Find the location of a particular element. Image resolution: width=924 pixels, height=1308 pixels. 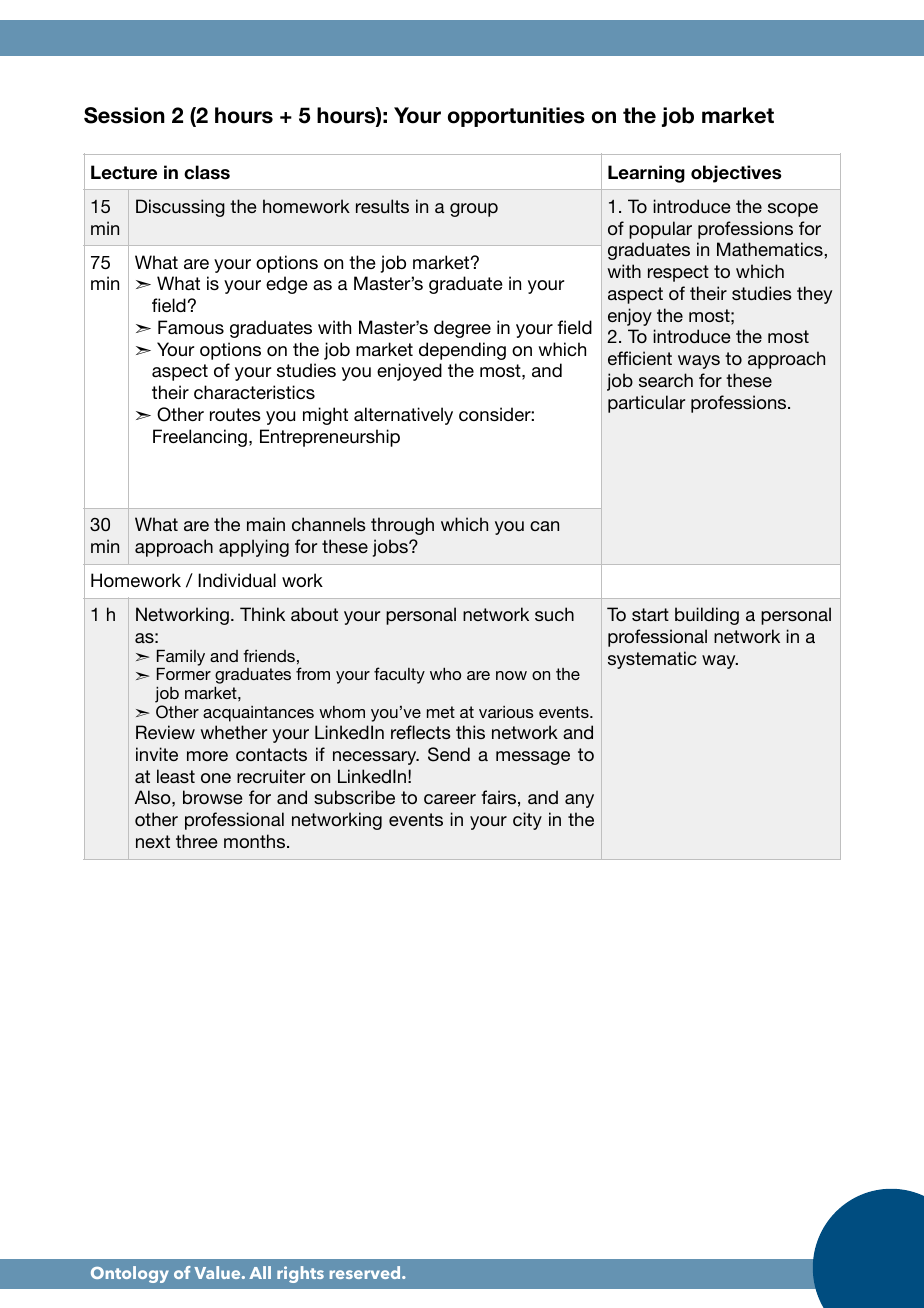

All is located at coordinates (260, 1272).
